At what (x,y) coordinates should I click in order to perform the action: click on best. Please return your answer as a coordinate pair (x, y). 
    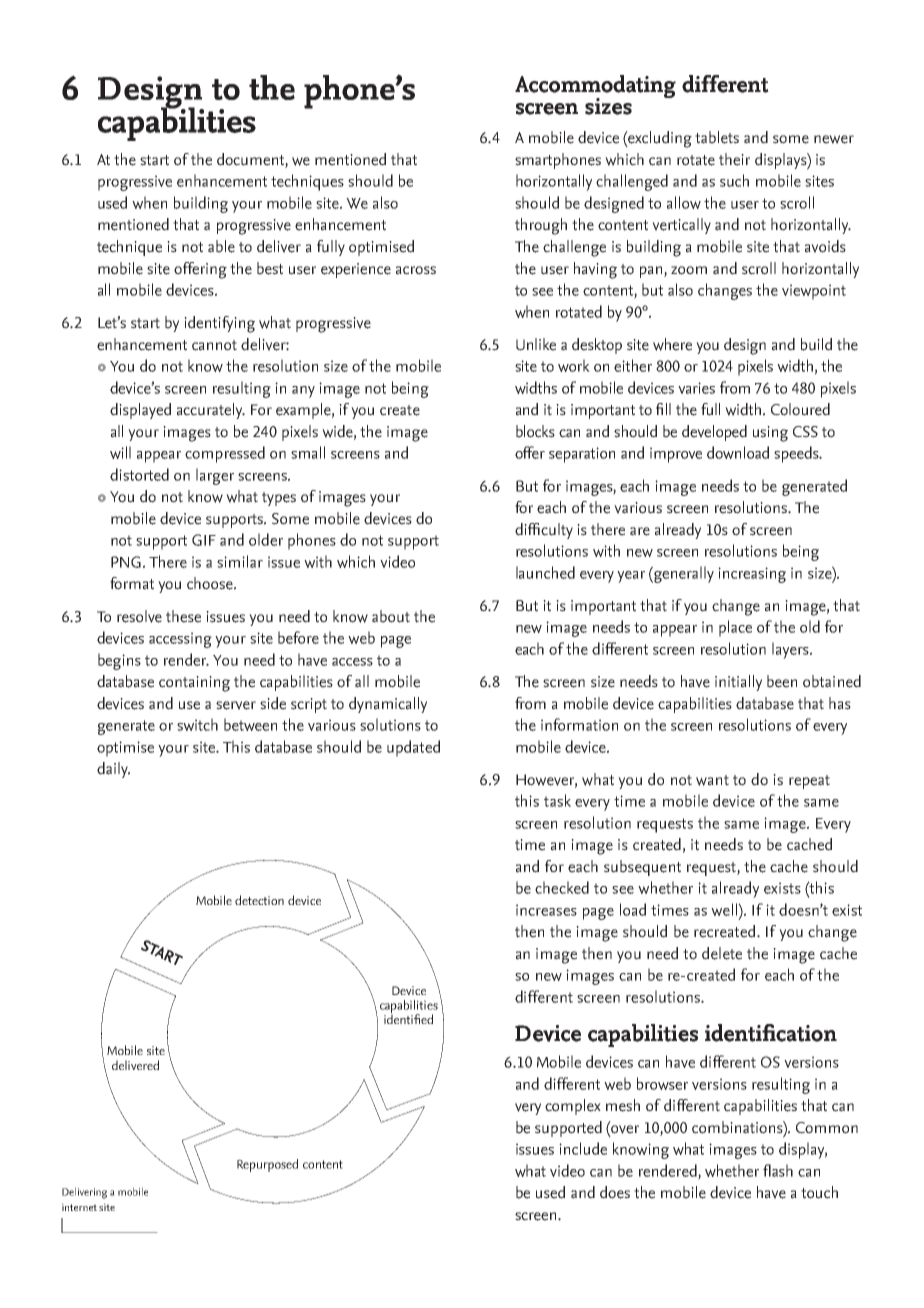
    Looking at the image, I should click on (270, 268).
